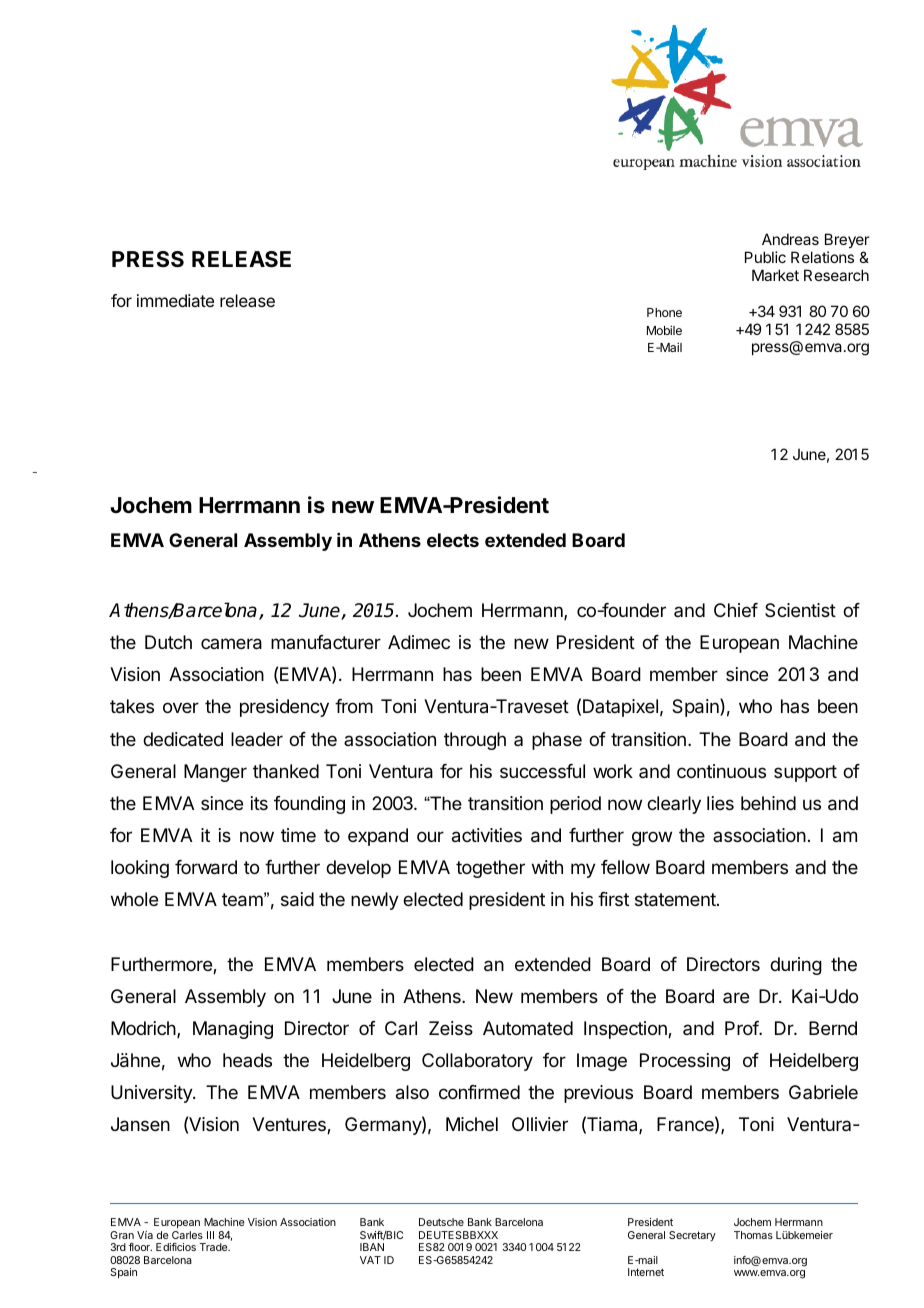 Image resolution: width=924 pixels, height=1308 pixels. What do you see at coordinates (664, 312) in the document?
I see `Phone` at bounding box center [664, 312].
